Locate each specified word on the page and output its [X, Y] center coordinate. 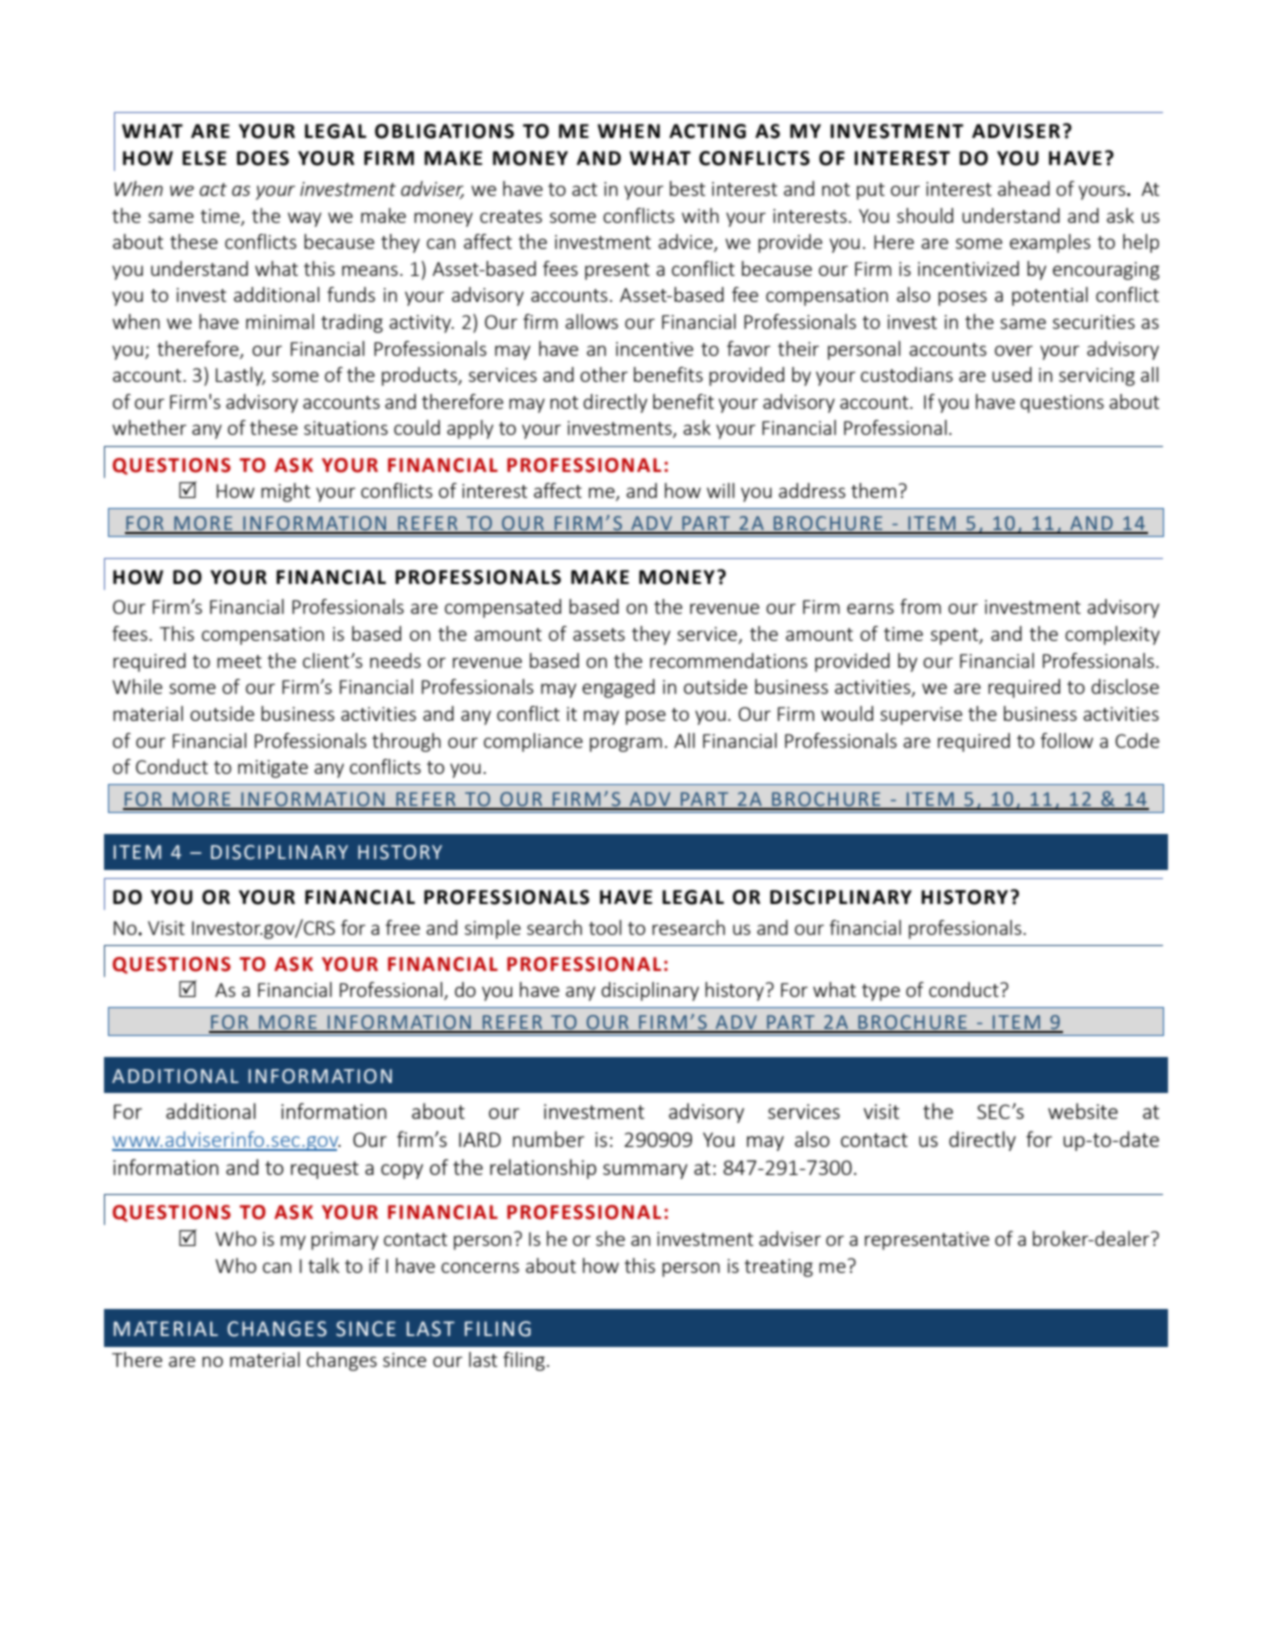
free [403, 927]
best [687, 188]
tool [605, 927]
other [604, 374]
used [1012, 374]
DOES [263, 158]
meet [239, 661]
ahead [1024, 188]
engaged [618, 688]
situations [346, 428]
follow [1067, 740]
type [881, 992]
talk [323, 1265]
